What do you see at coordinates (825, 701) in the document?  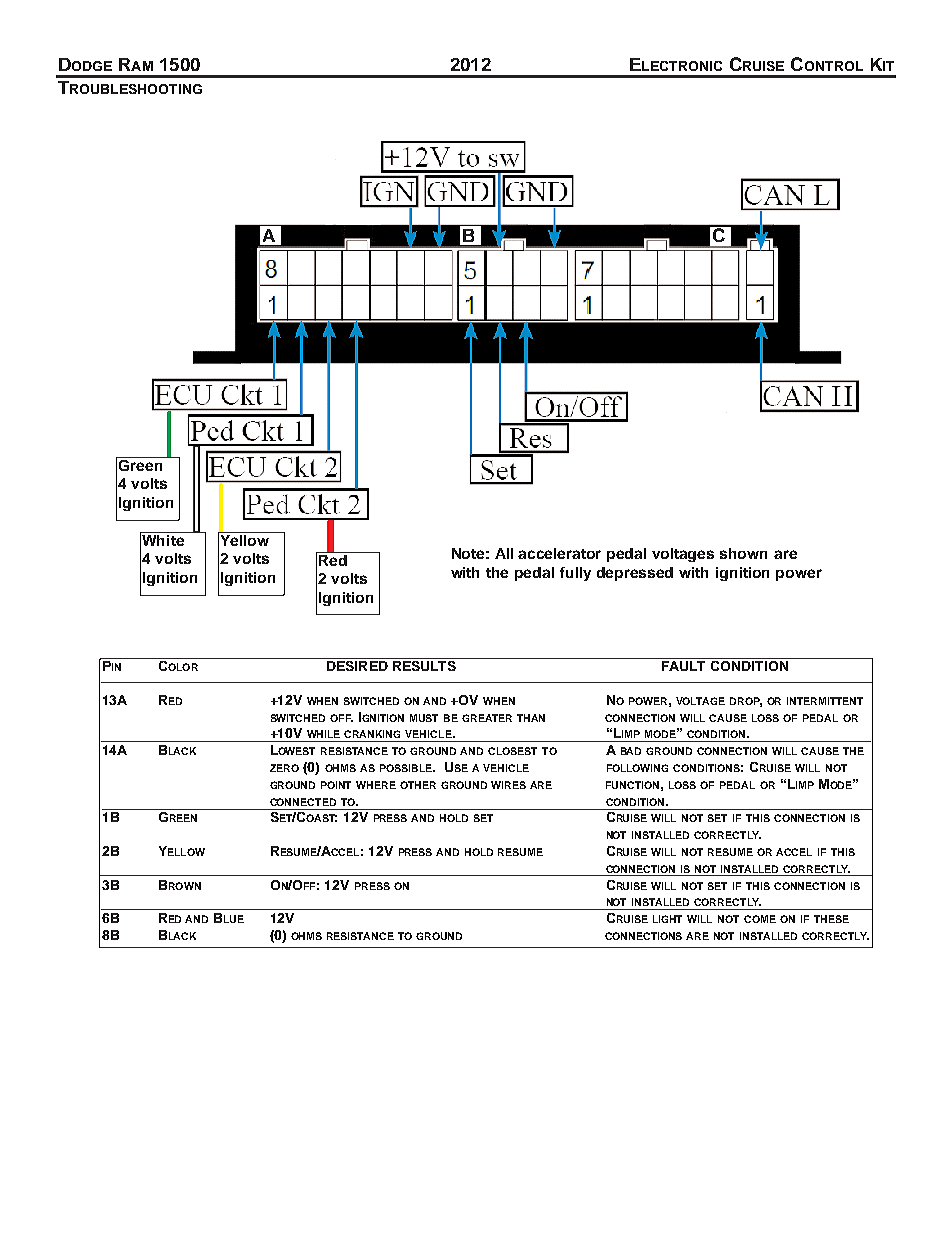 I see `INTERMITTENT` at bounding box center [825, 701].
